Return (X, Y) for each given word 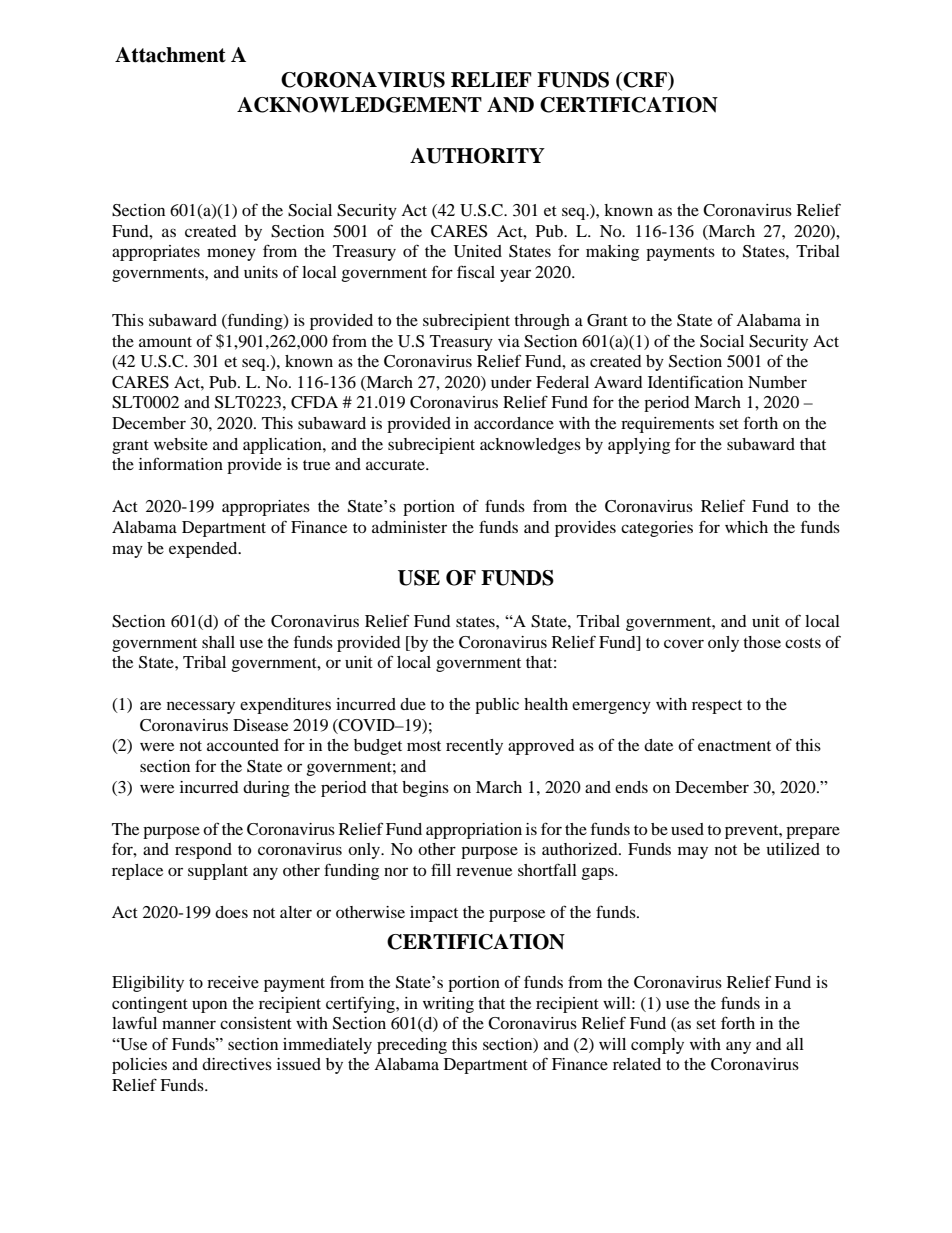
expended (204, 550)
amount (165, 342)
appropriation (474, 831)
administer (409, 527)
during (266, 789)
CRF (645, 81)
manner (189, 1024)
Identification (695, 381)
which (746, 527)
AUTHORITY (477, 156)
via (509, 341)
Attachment (170, 55)
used (687, 829)
